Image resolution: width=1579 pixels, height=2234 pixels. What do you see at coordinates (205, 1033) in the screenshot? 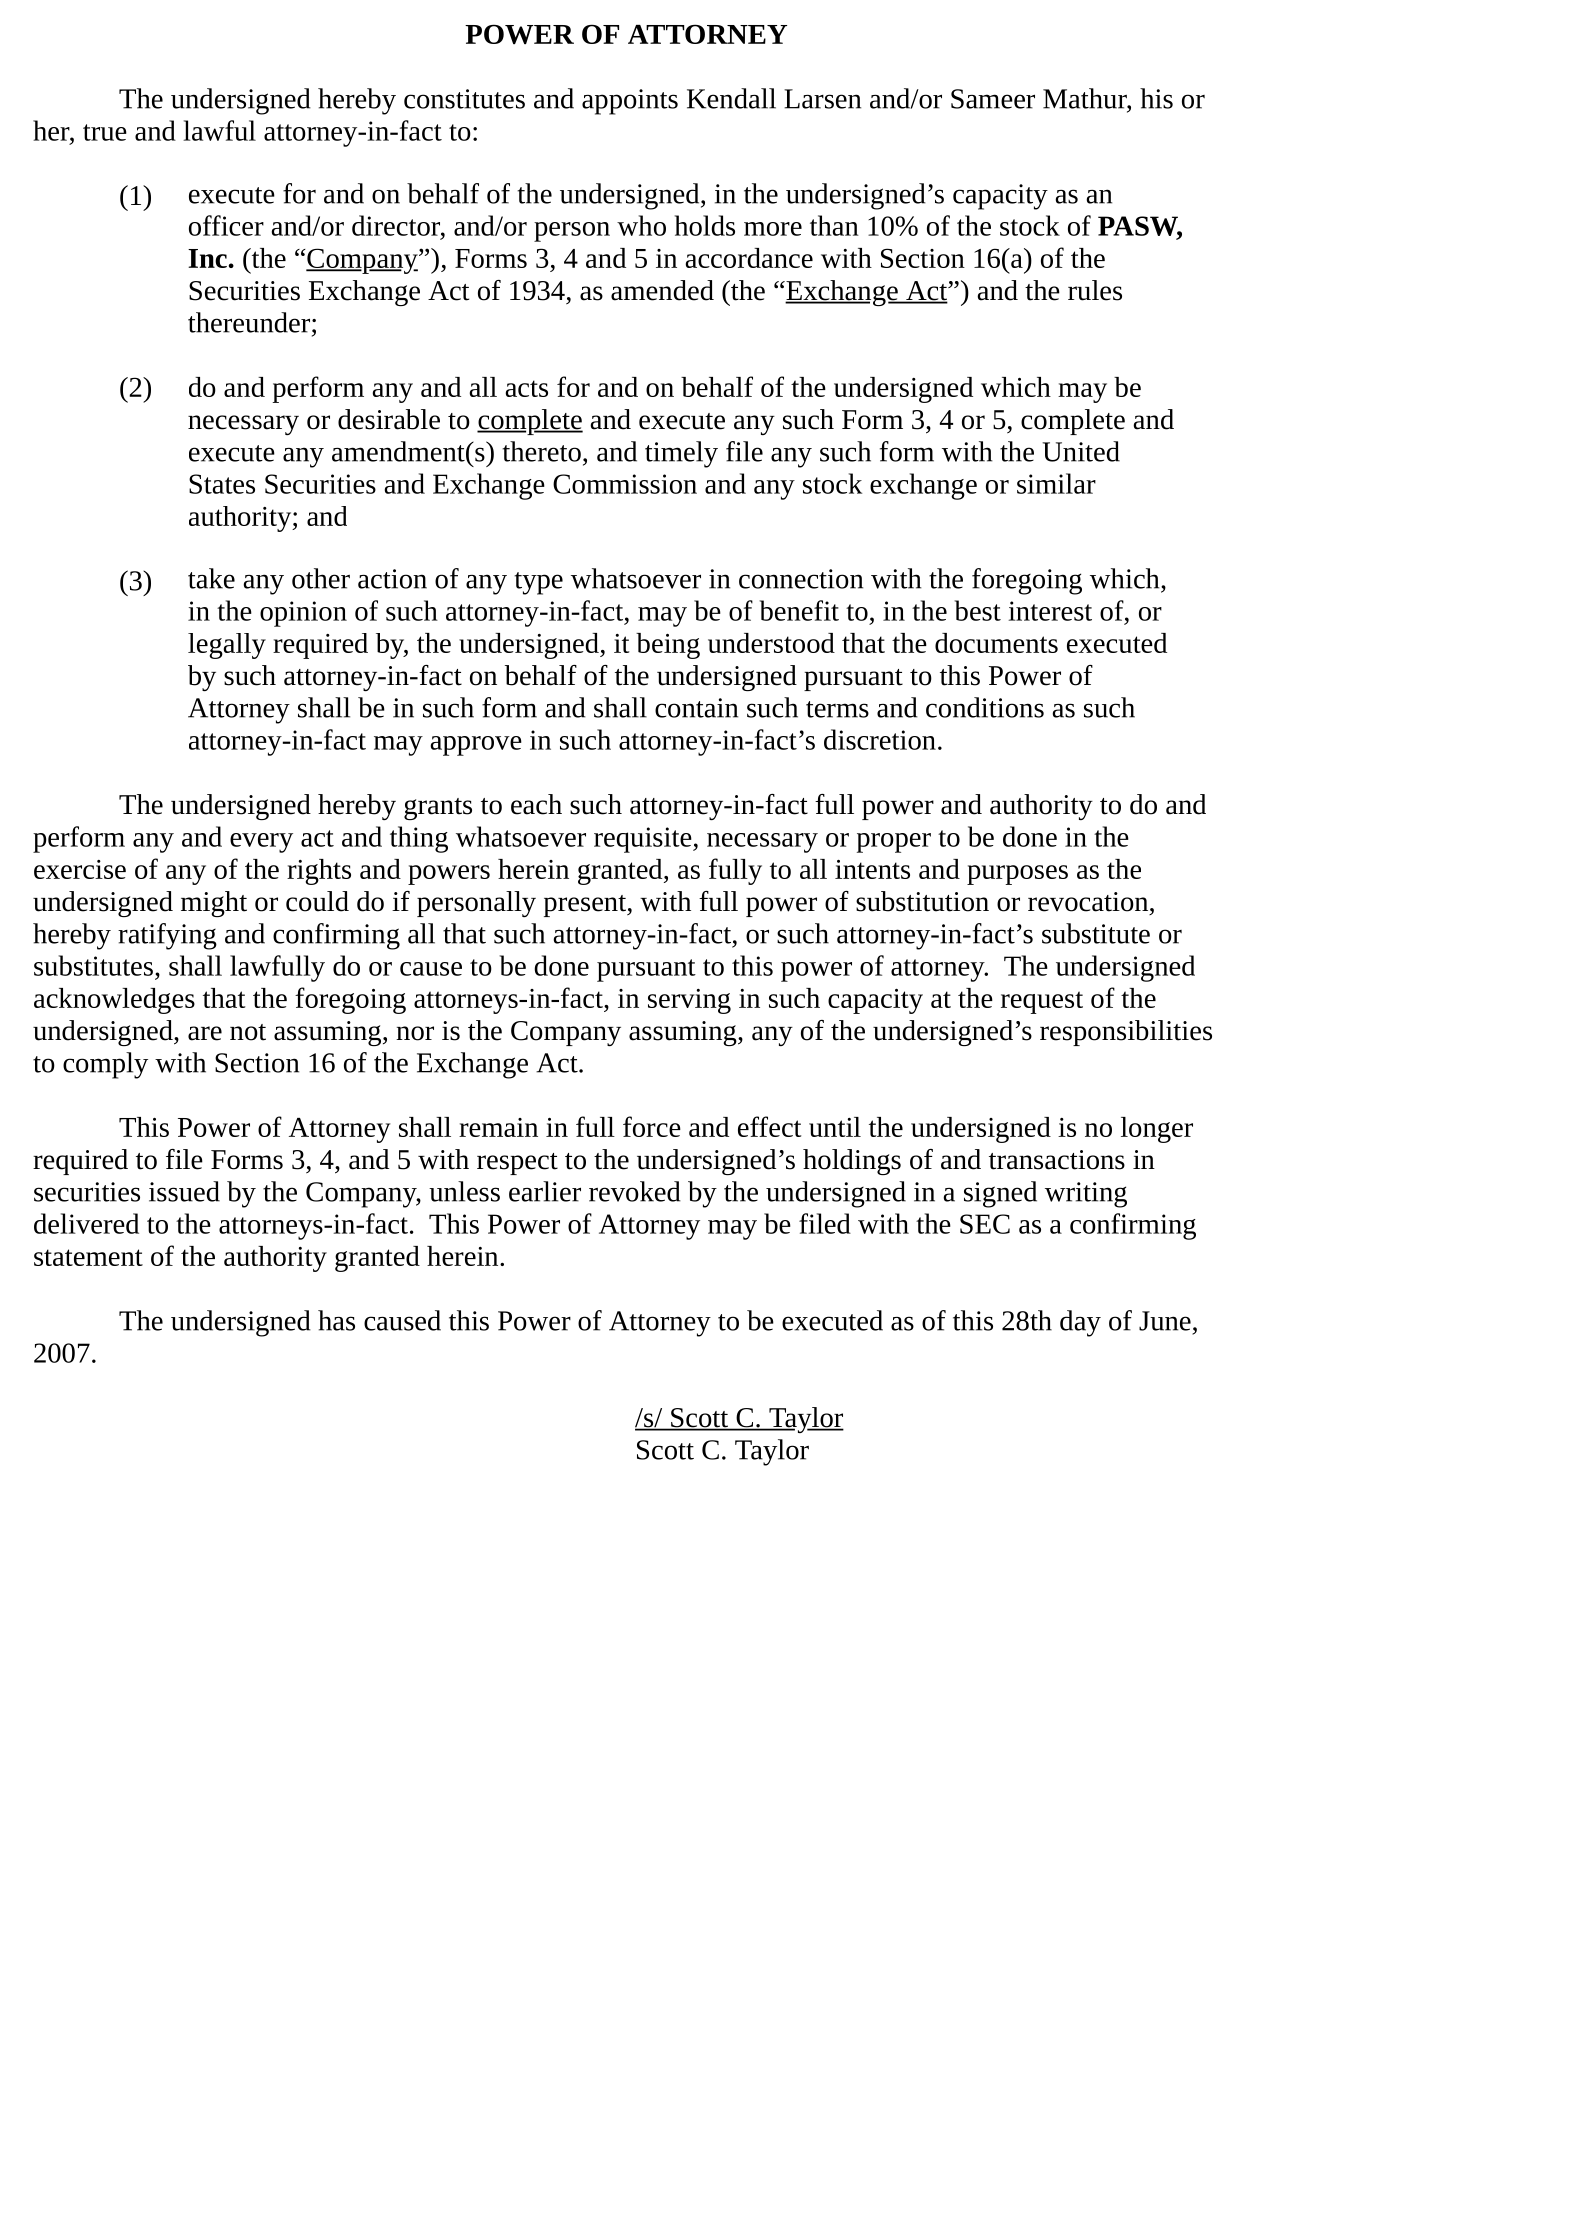
I see `are` at bounding box center [205, 1033].
